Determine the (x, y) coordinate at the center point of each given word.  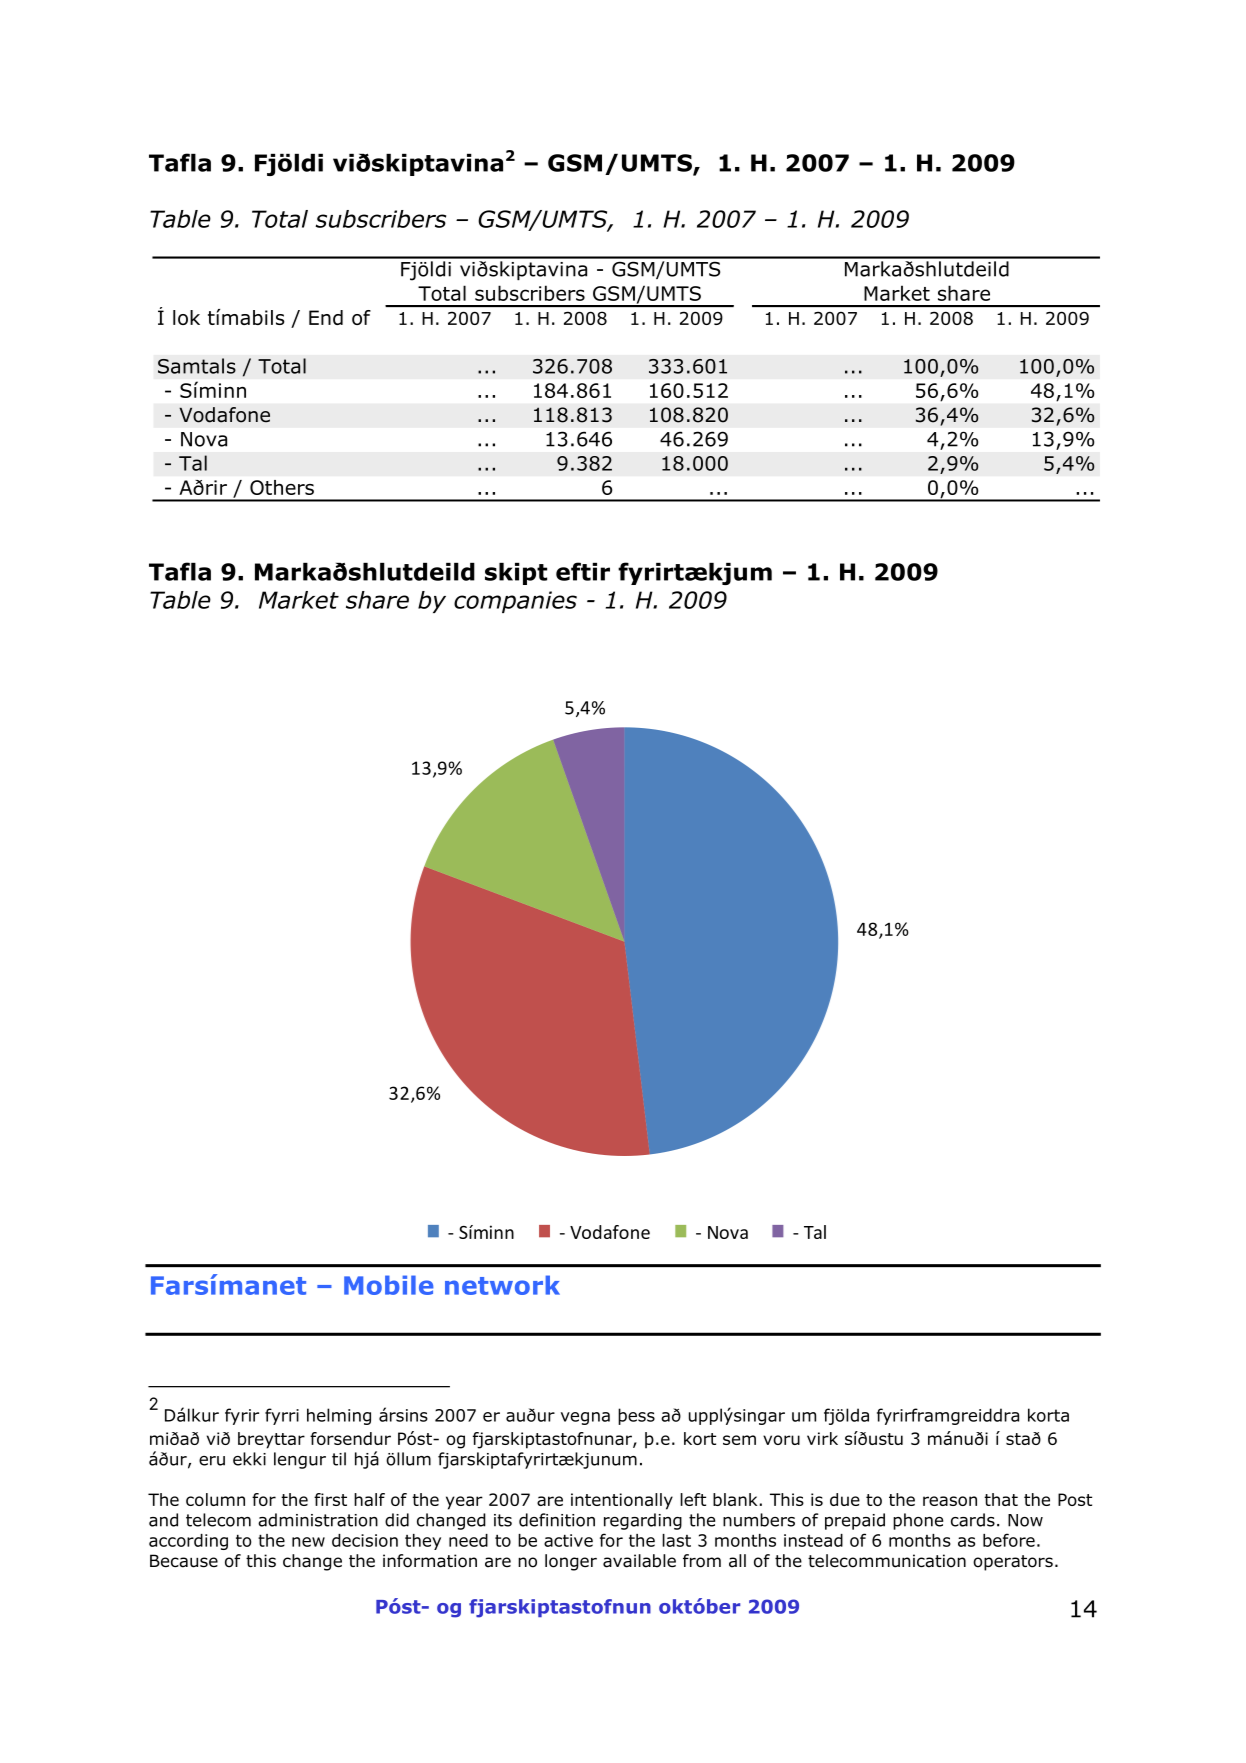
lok (186, 317)
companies (515, 602)
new (308, 1542)
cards (973, 1520)
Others (282, 487)
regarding (643, 1521)
